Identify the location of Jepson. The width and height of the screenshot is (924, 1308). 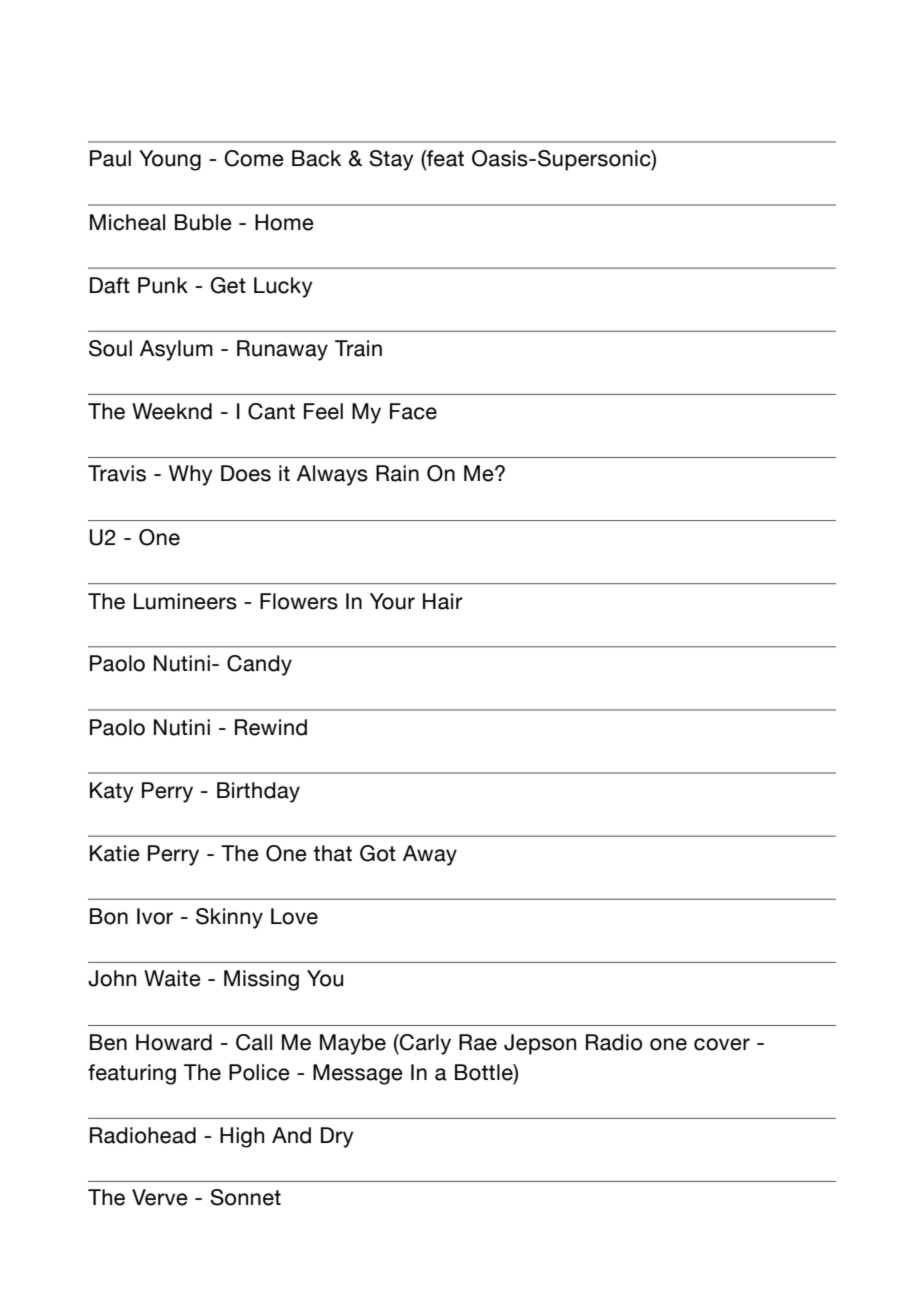
(540, 1044).
